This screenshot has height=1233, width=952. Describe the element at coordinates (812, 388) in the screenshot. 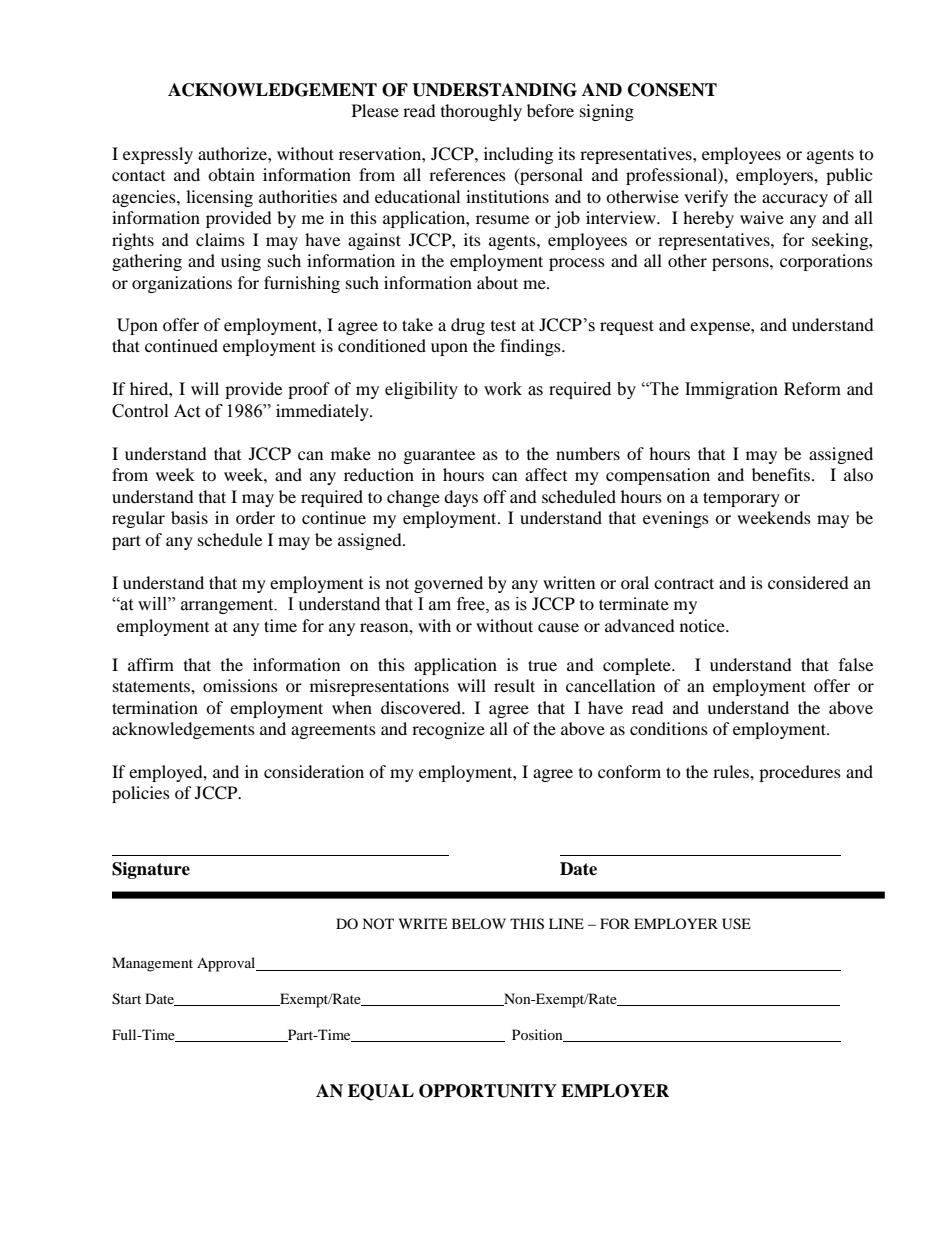

I see `Reform` at that location.
